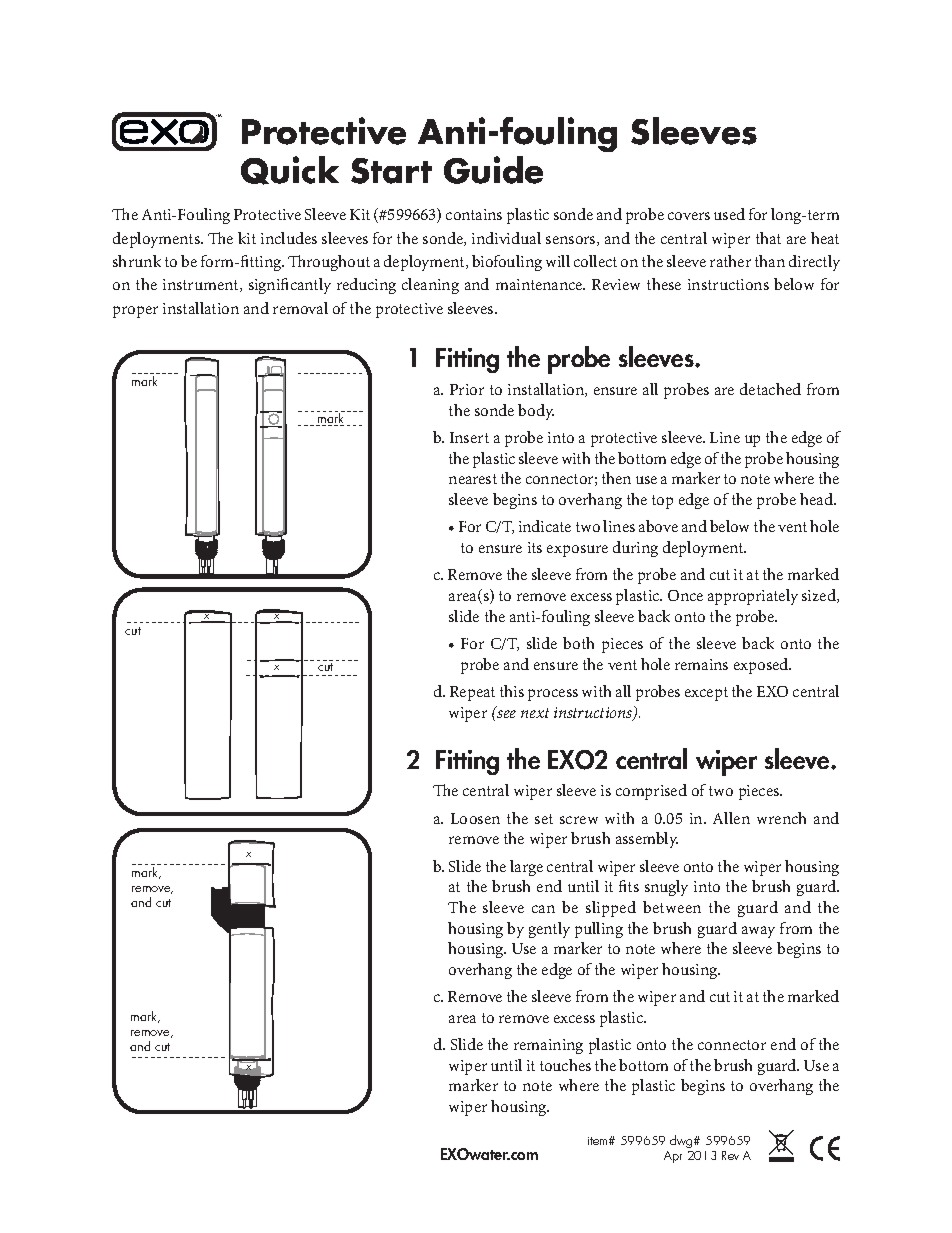 Image resolution: width=952 pixels, height=1233 pixels. What do you see at coordinates (544, 819) in the screenshot?
I see `set` at bounding box center [544, 819].
